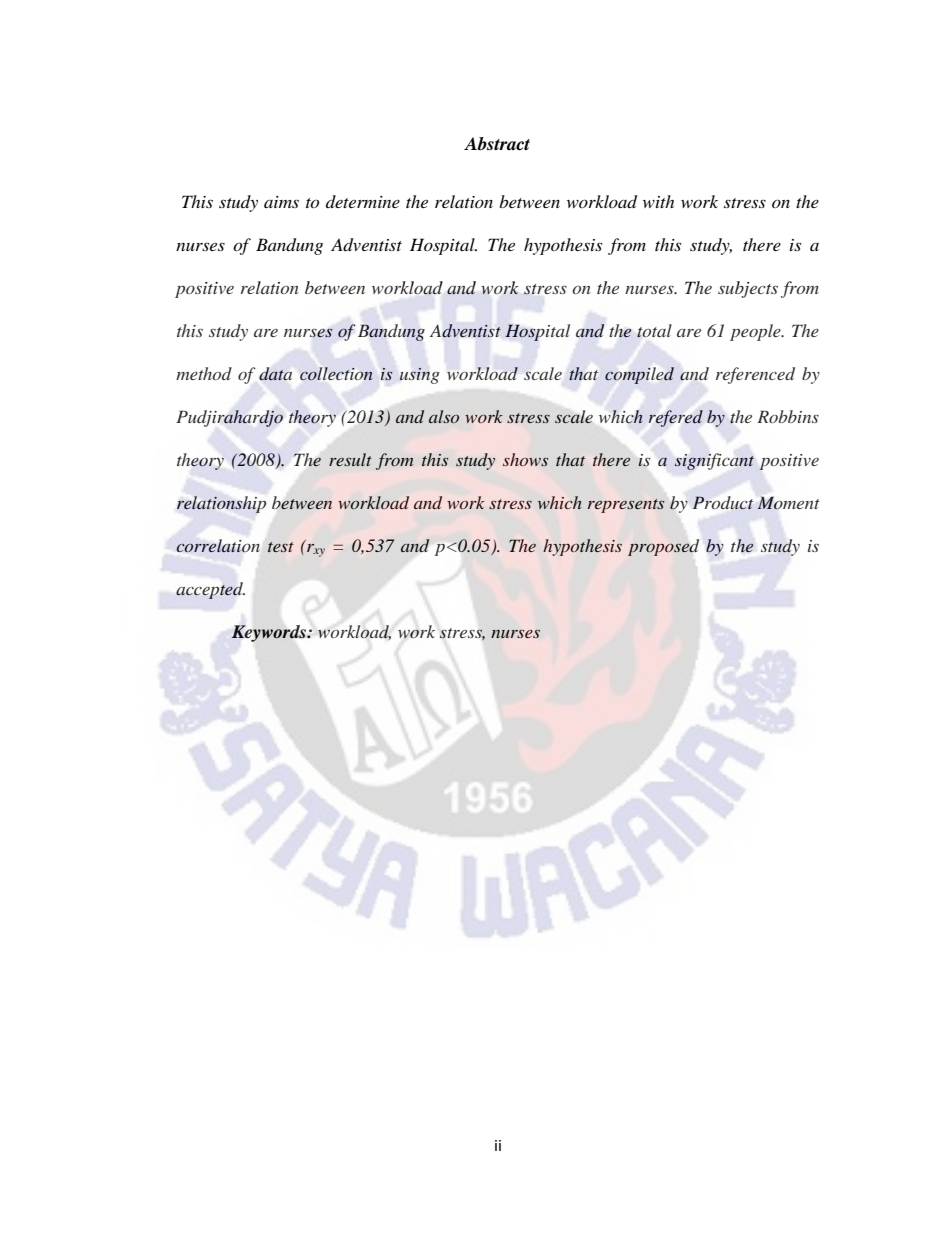 This page has width=952, height=1233. I want to click on Product, so click(723, 502).
